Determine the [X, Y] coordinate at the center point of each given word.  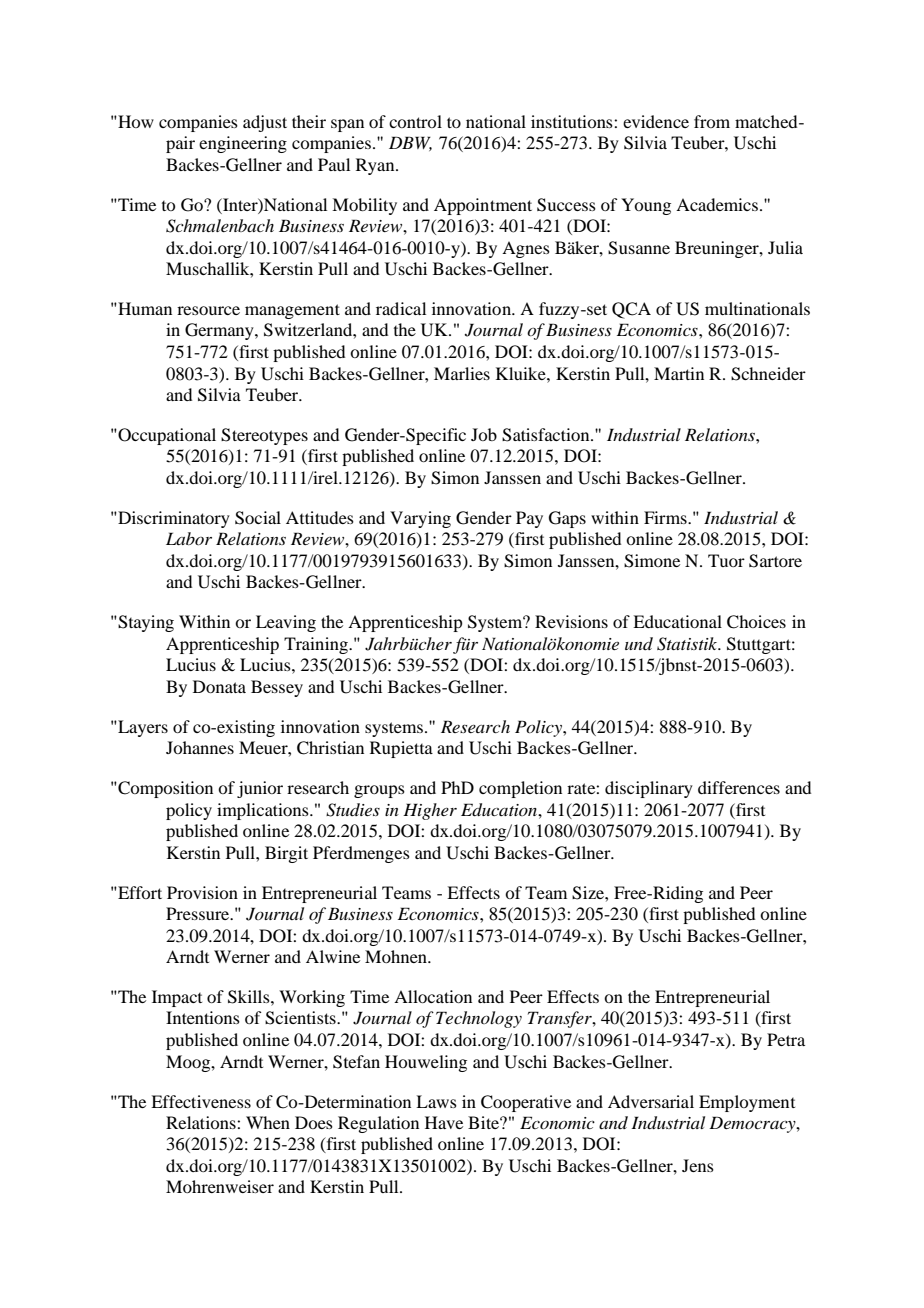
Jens [698, 1165]
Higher [430, 811]
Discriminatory [173, 519]
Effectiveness [201, 1101]
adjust [265, 123]
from [712, 121]
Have [444, 1122]
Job [484, 434]
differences [739, 787]
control [415, 121]
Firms [666, 517]
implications [264, 811]
